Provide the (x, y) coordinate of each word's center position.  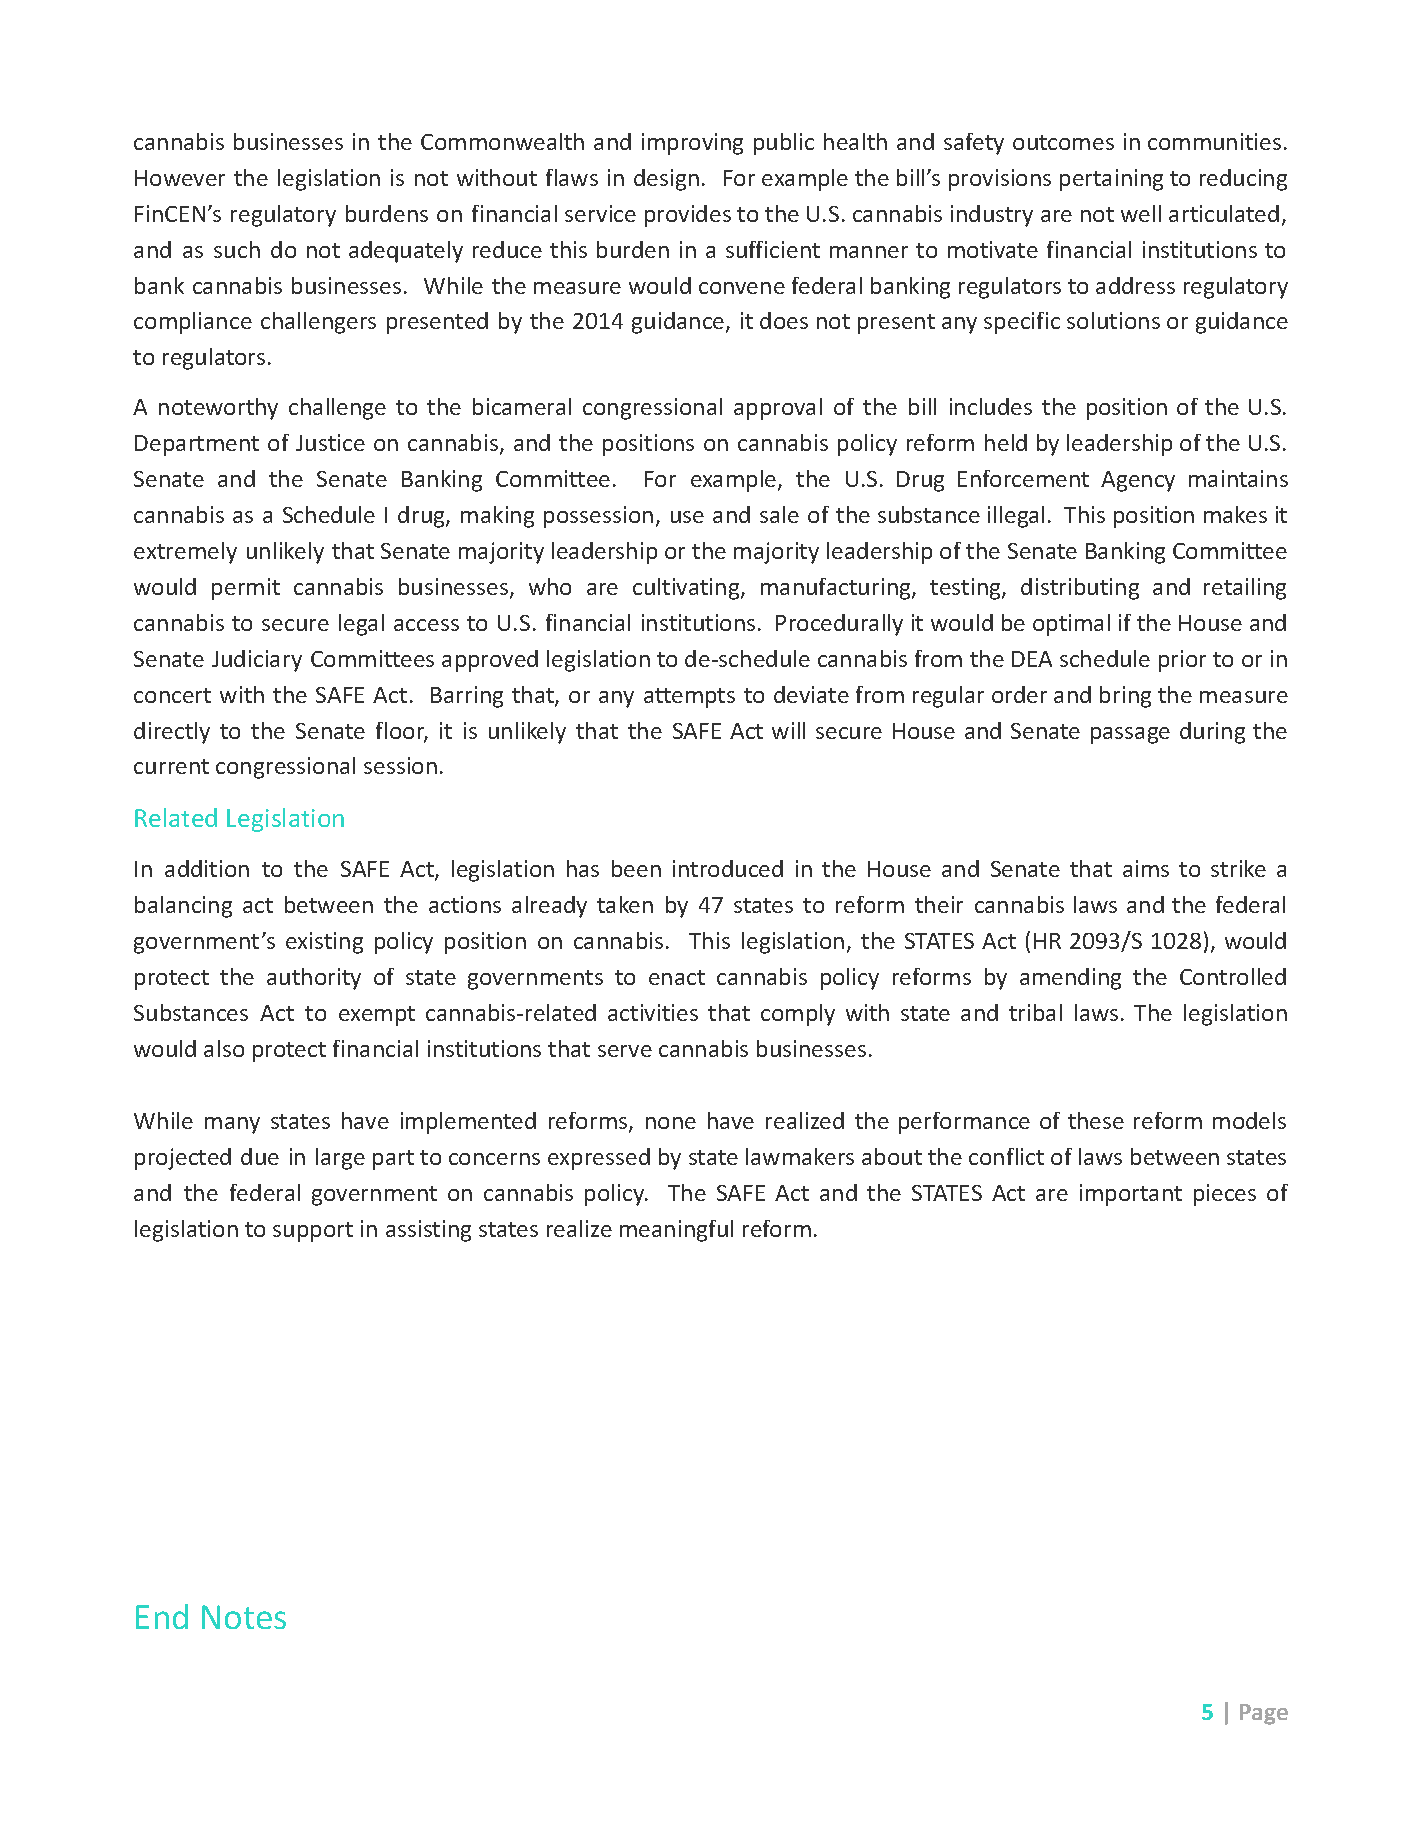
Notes (244, 1617)
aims (1146, 868)
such (237, 249)
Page (1264, 1714)
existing (324, 943)
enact (677, 977)
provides (688, 216)
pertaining (1111, 180)
